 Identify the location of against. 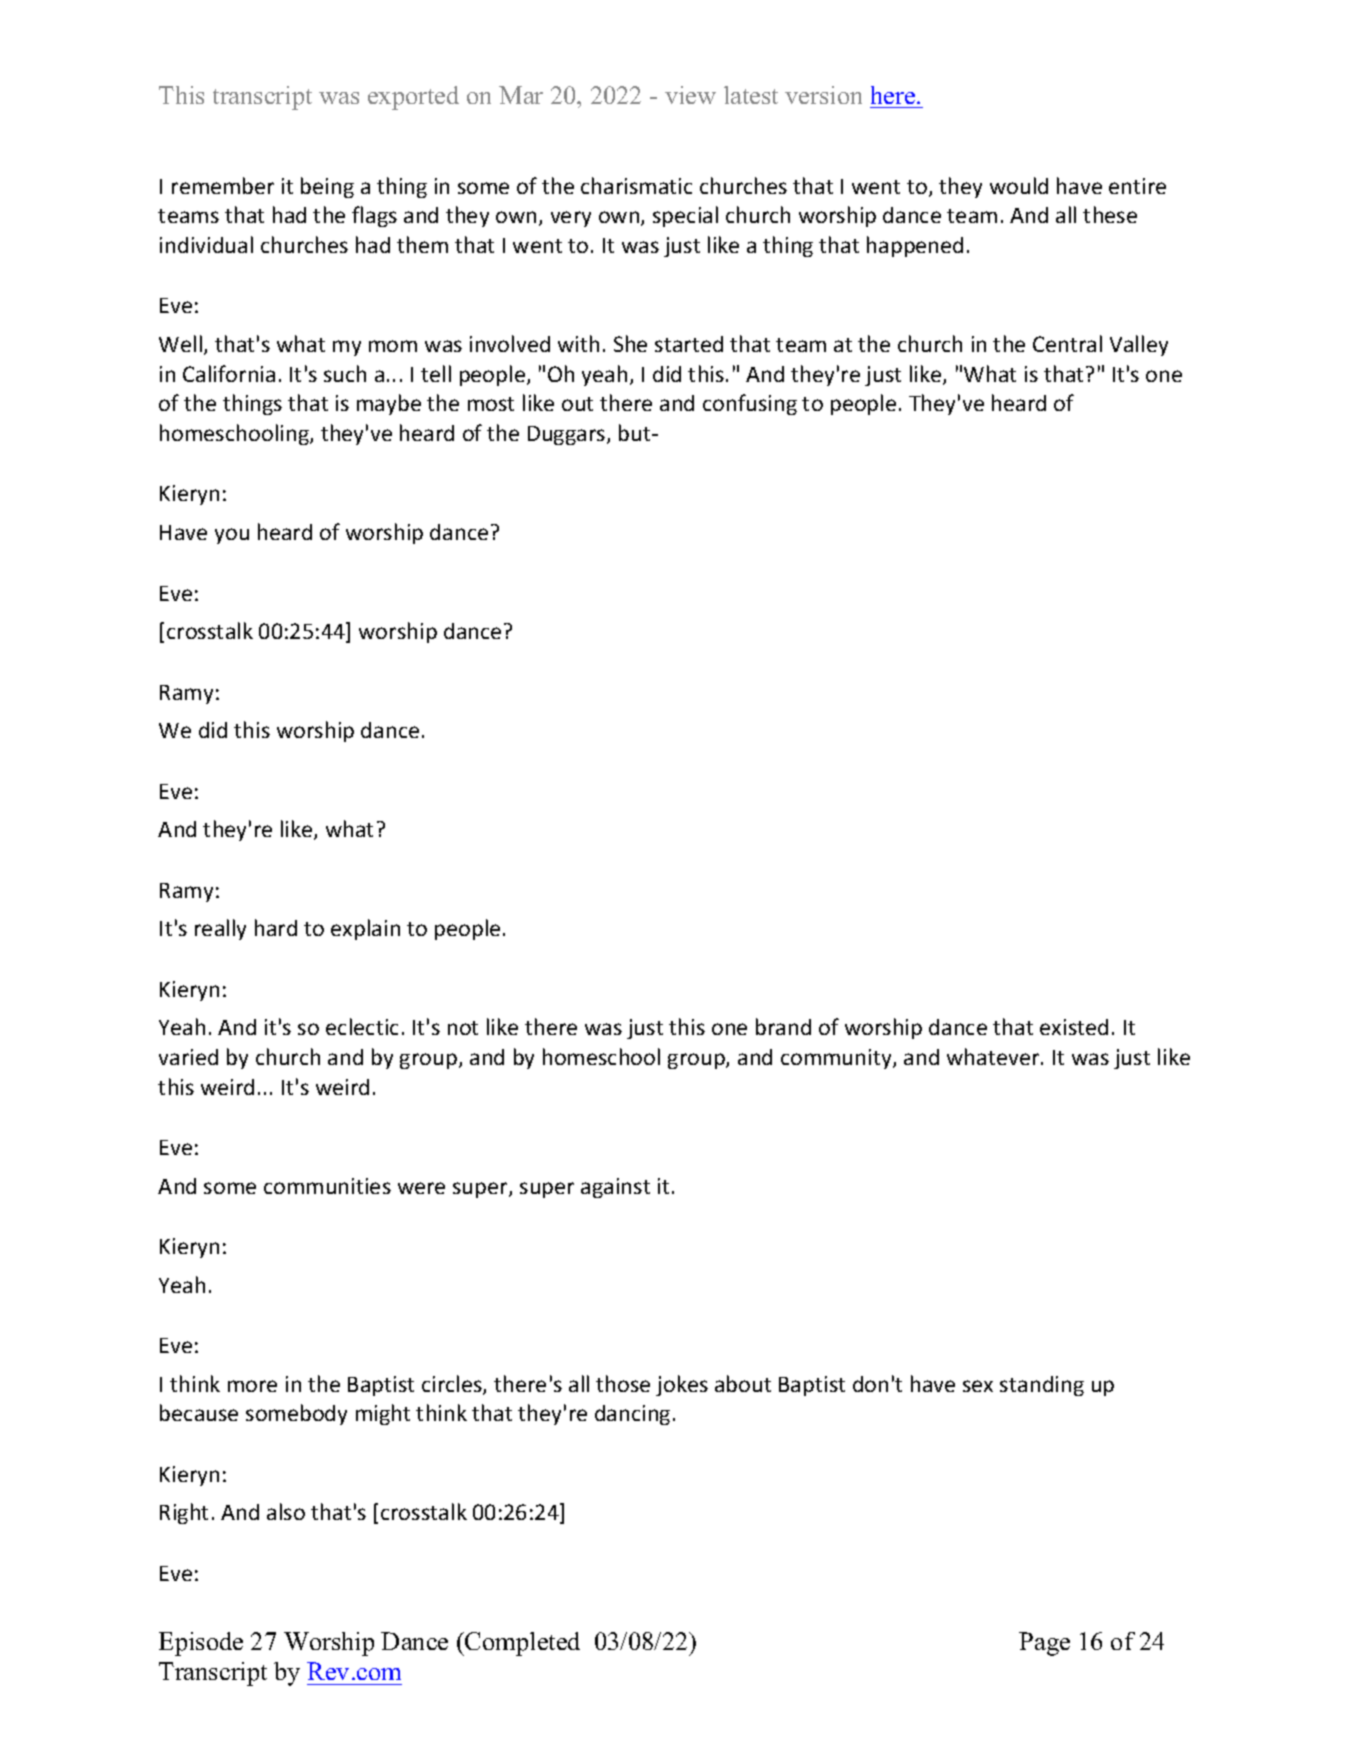
(615, 1188).
